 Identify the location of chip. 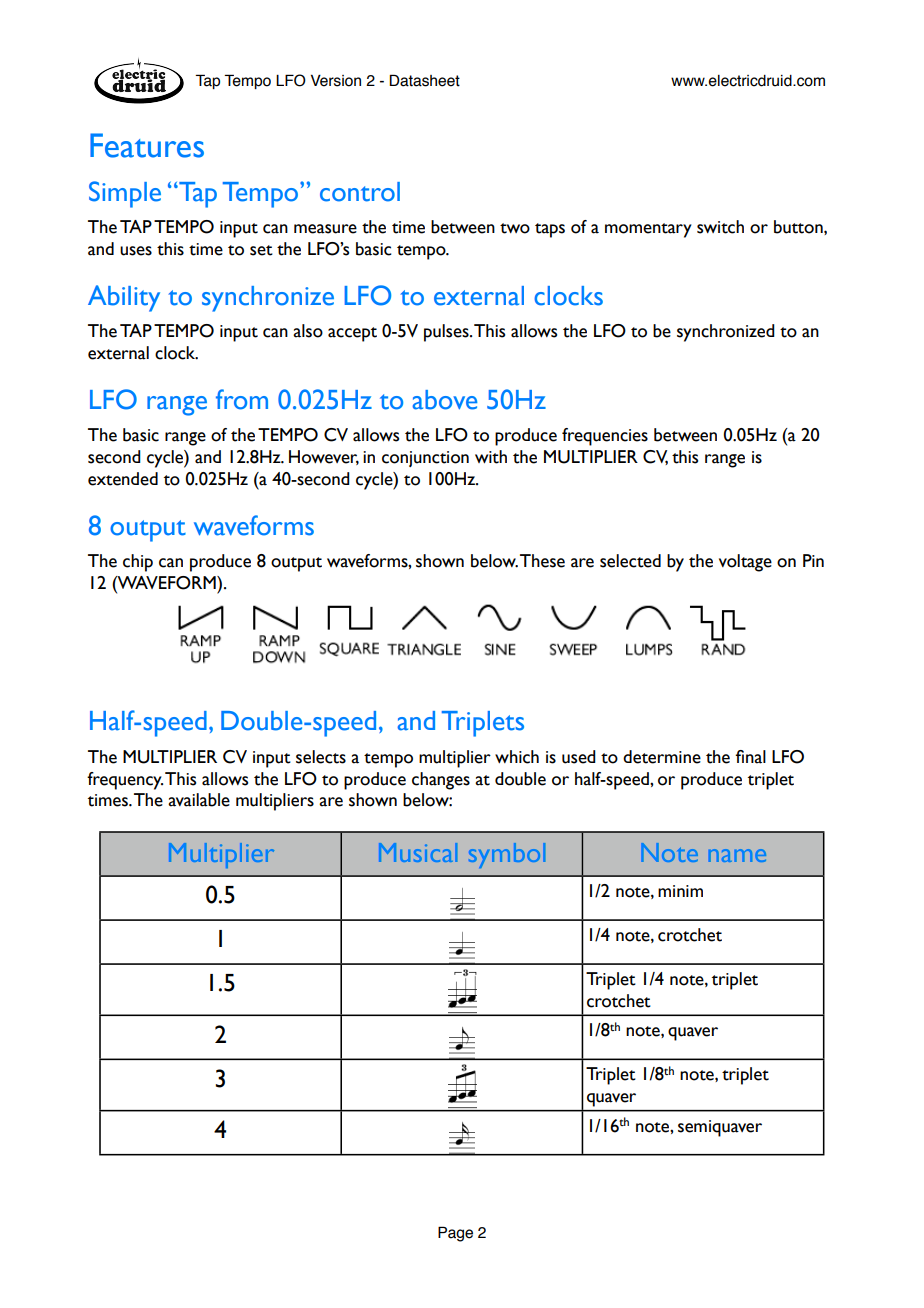
(138, 563).
